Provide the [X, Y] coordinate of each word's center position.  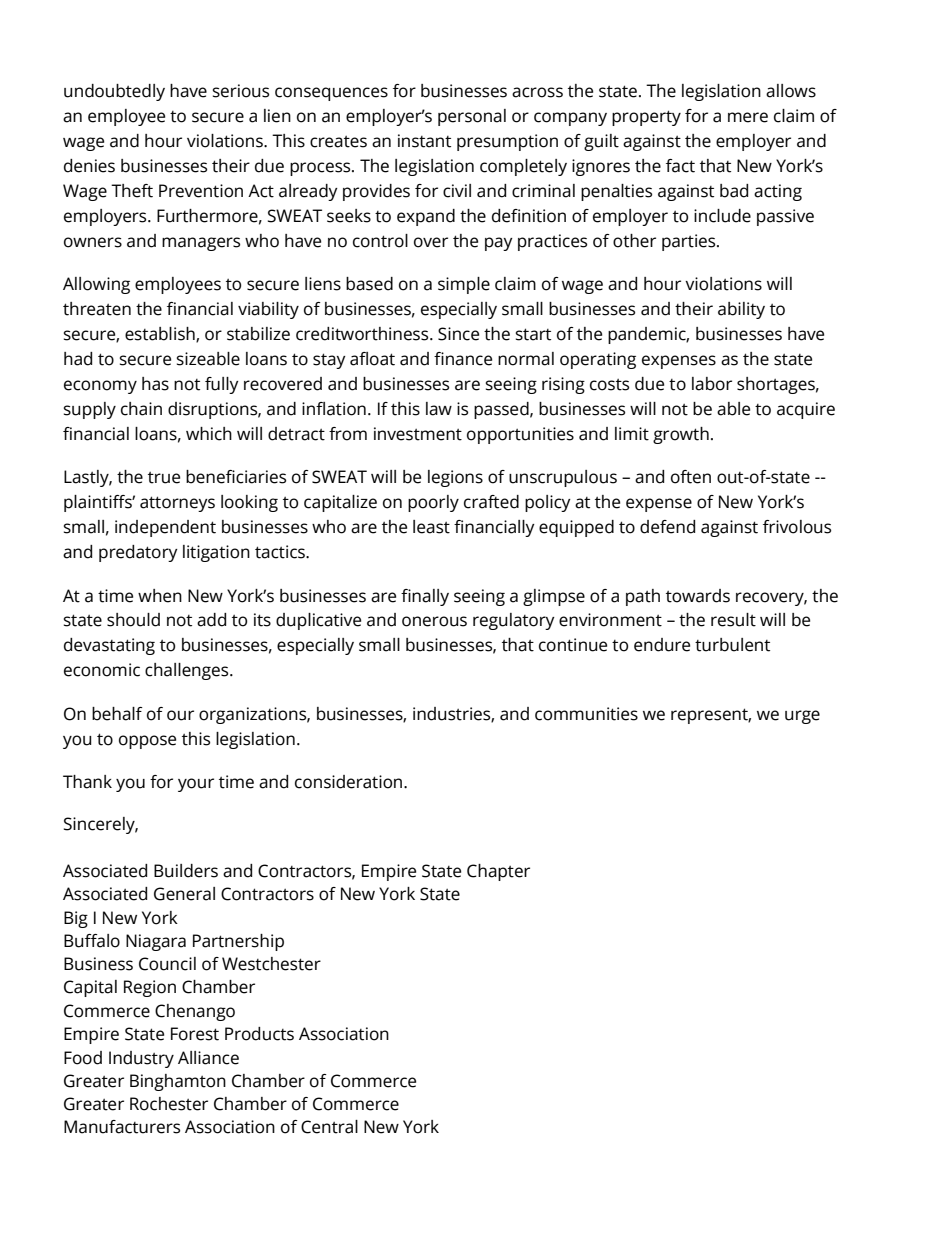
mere [748, 117]
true [164, 478]
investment [418, 434]
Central [329, 1127]
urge [802, 717]
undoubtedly [114, 92]
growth [681, 435]
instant [424, 141]
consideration [350, 782]
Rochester [169, 1104]
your [196, 785]
